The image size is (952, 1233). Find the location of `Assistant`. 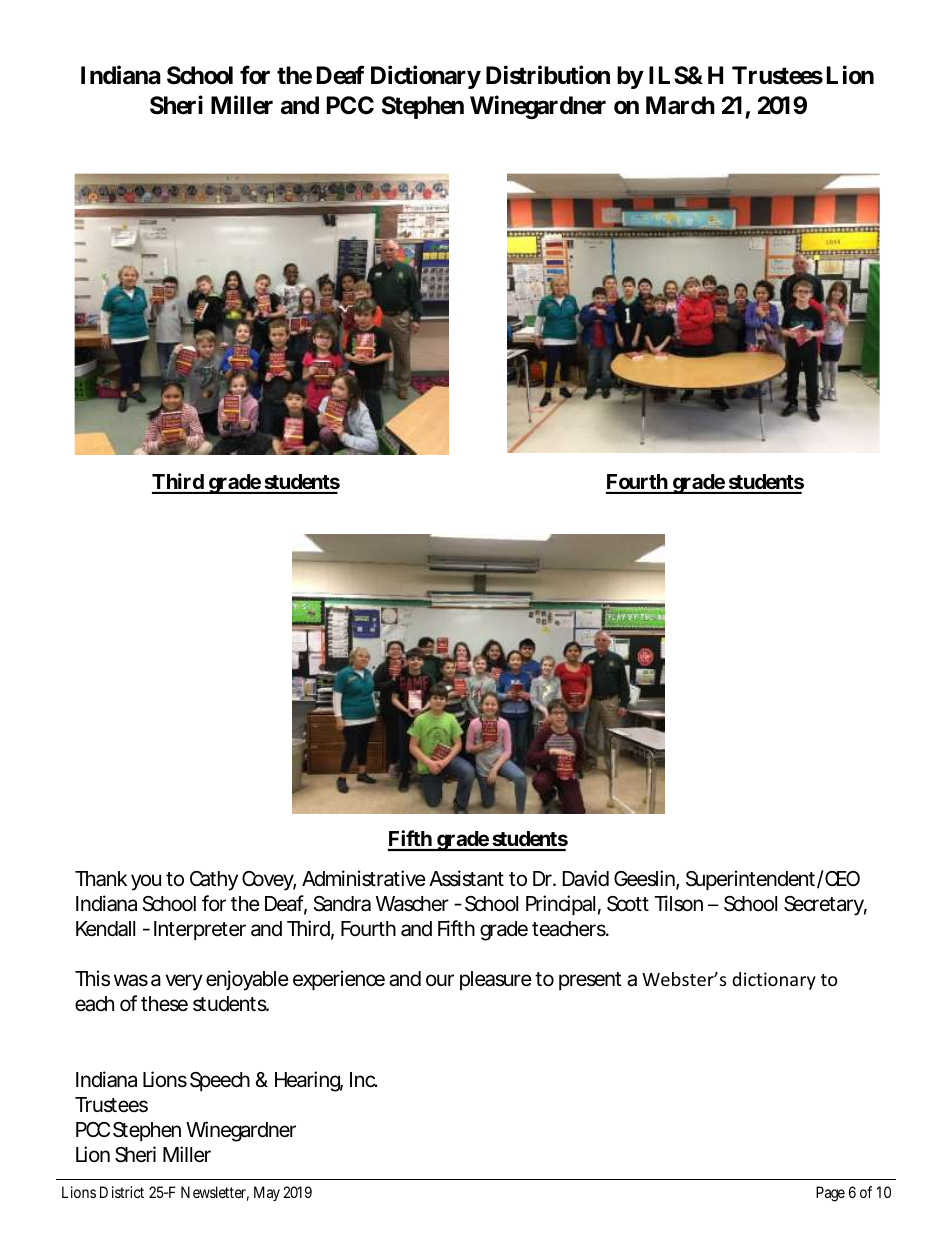

Assistant is located at coordinates (466, 878).
